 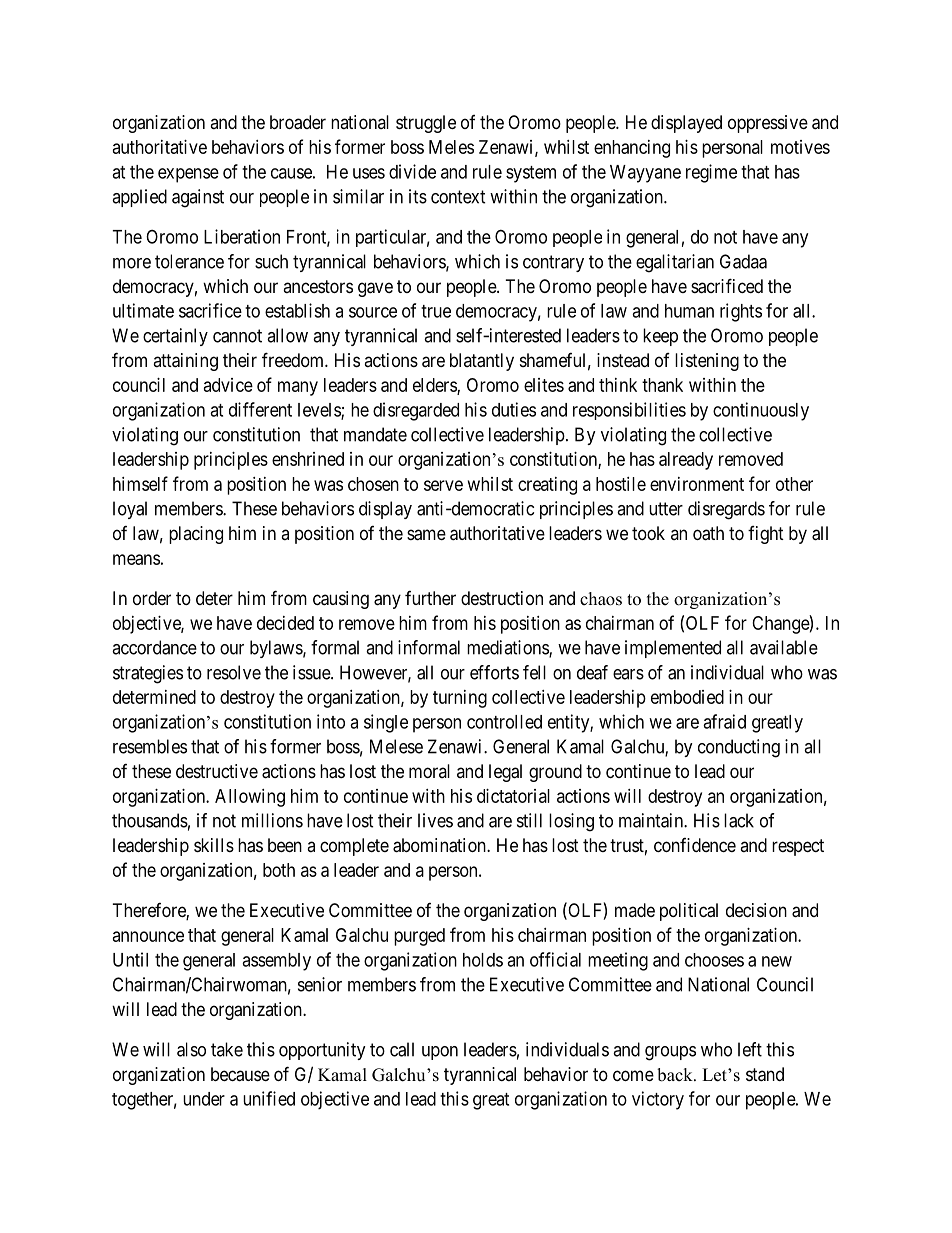 What do you see at coordinates (227, 1049) in the page?
I see `take` at bounding box center [227, 1049].
